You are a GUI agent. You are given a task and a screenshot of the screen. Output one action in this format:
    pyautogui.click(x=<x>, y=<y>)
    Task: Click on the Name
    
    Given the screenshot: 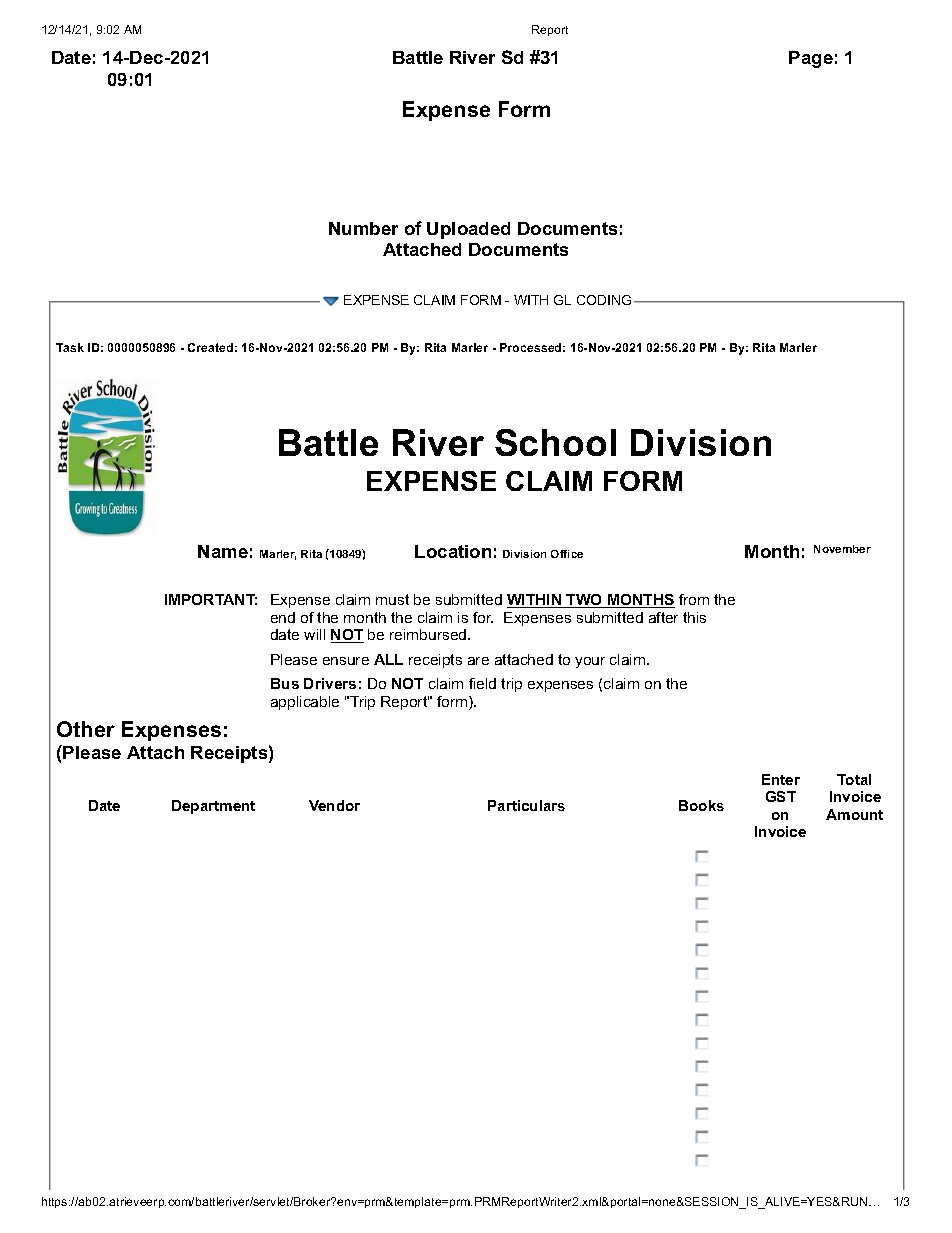 What is the action you would take?
    pyautogui.click(x=223, y=551)
